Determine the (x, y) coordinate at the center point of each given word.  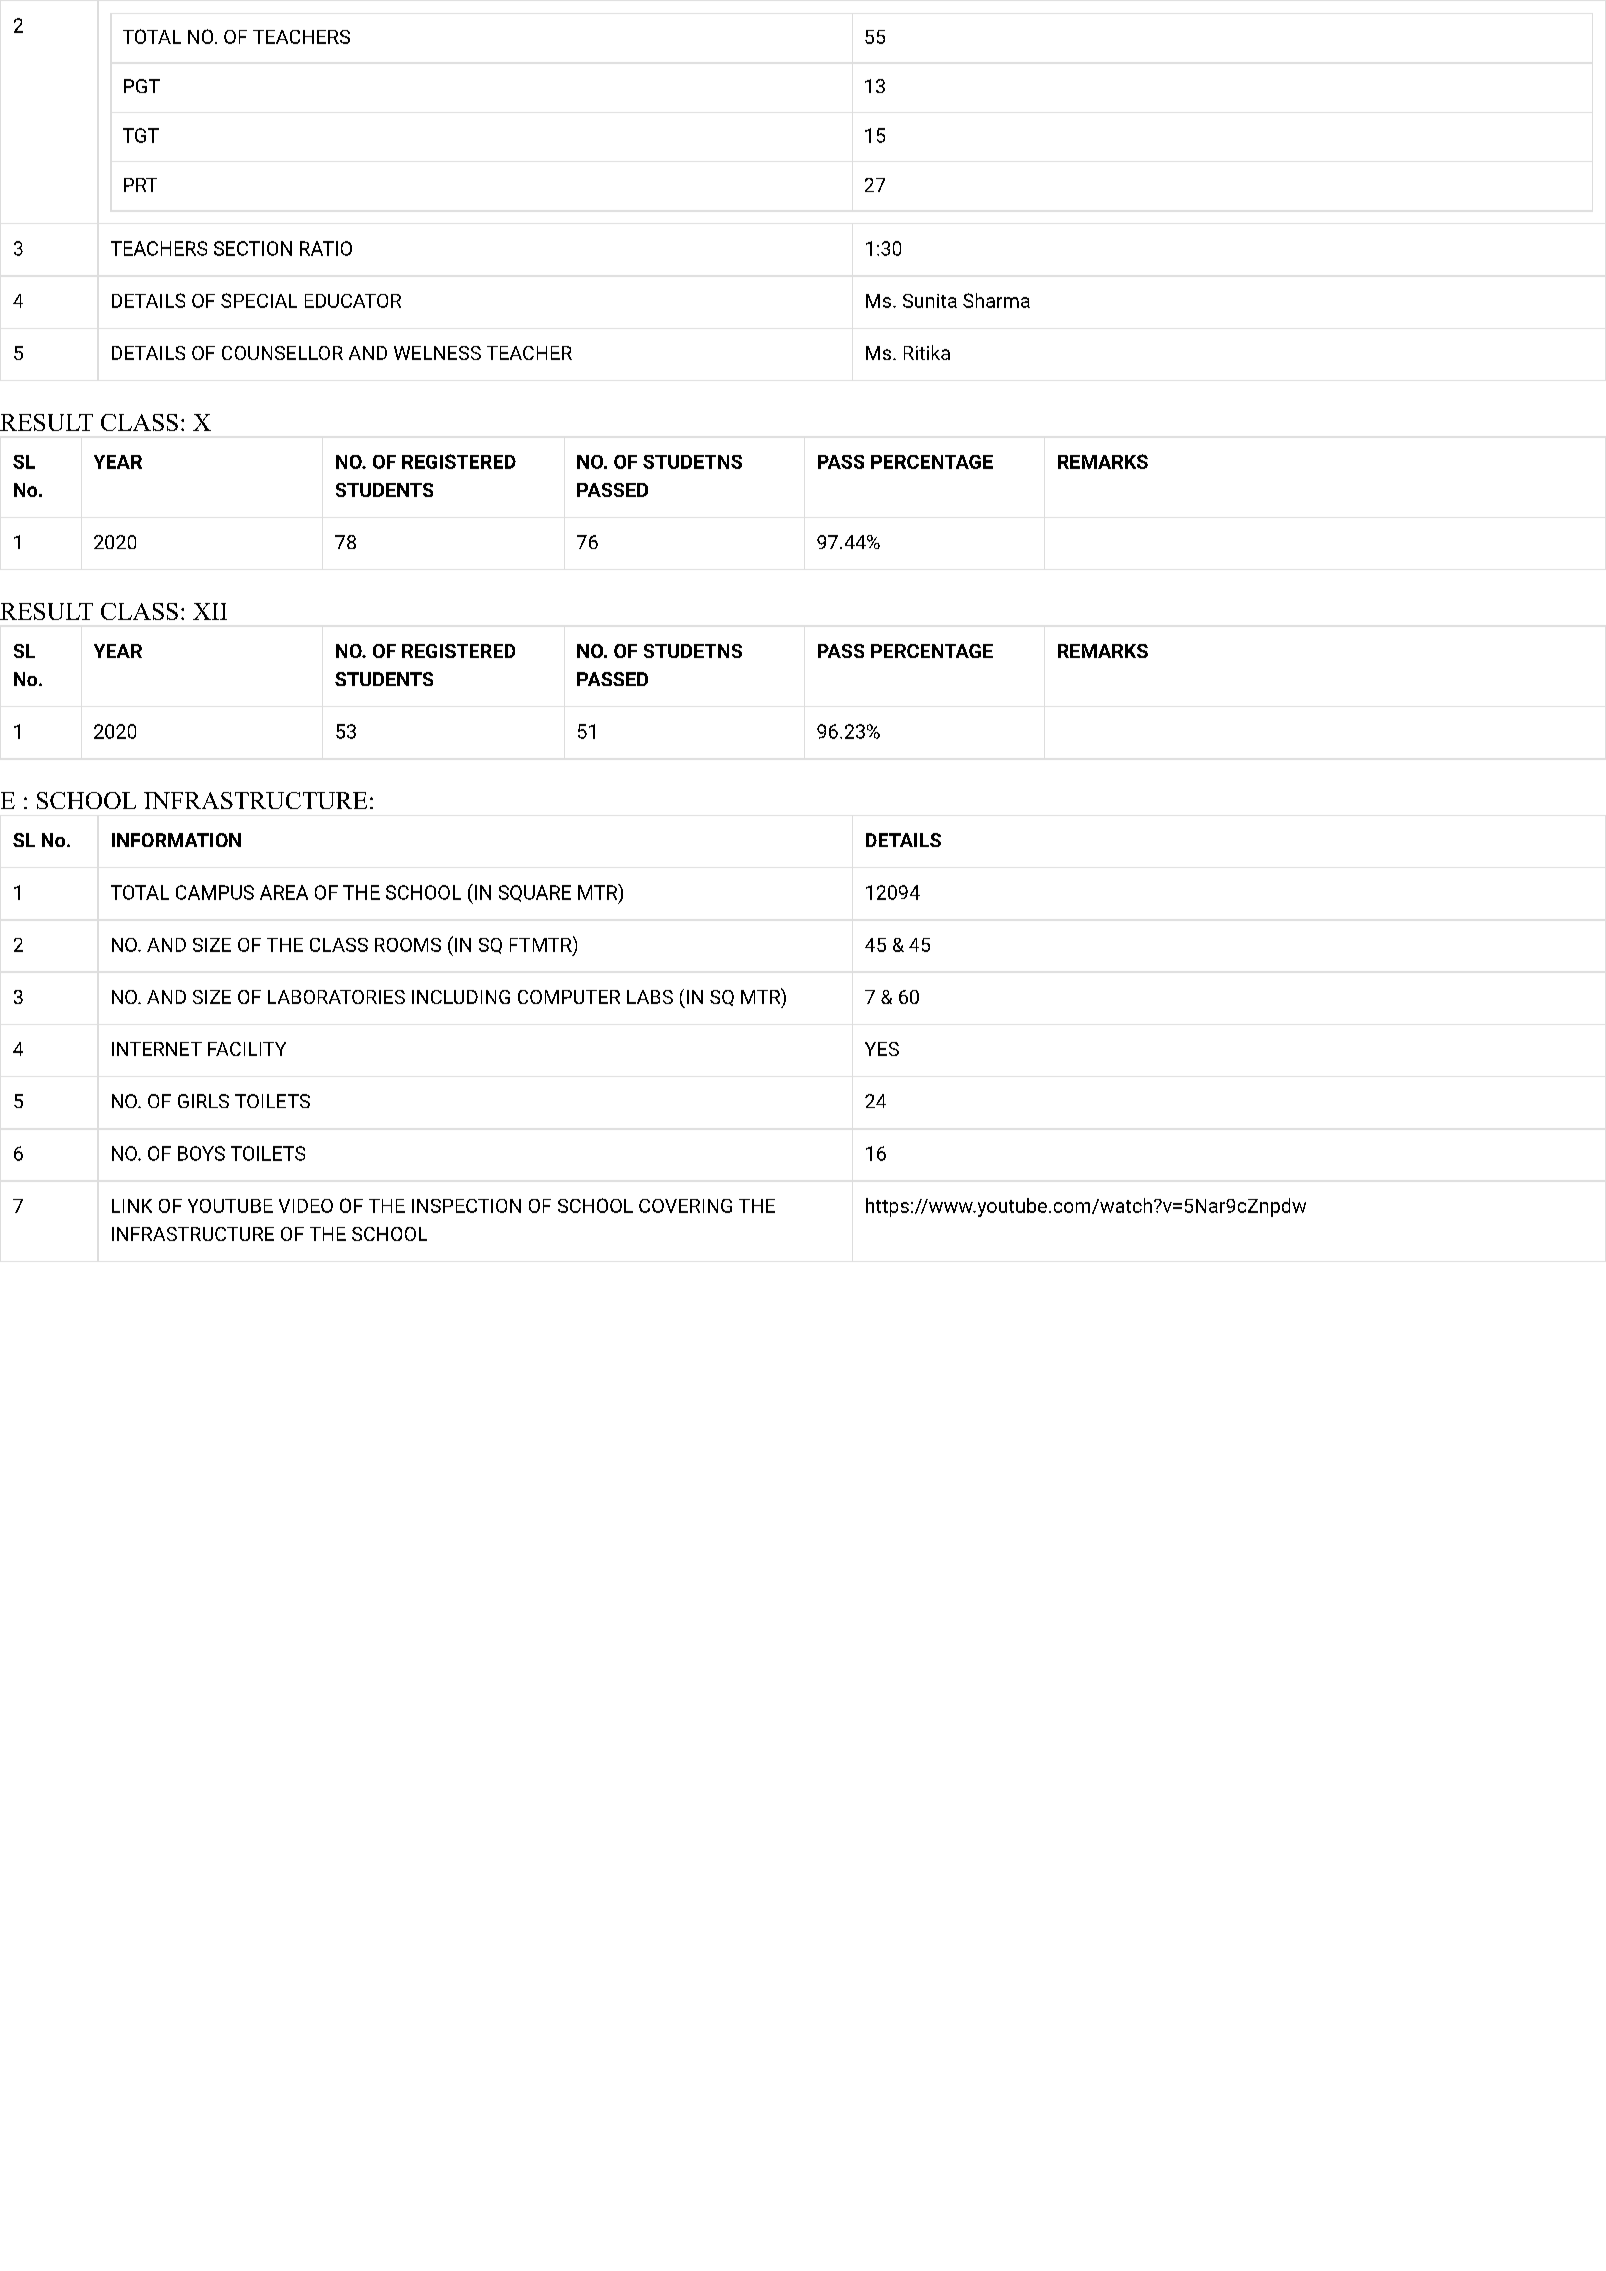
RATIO (326, 248)
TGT (141, 135)
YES (882, 1049)
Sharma (996, 300)
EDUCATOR (353, 301)
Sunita (930, 301)
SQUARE (535, 893)
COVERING (685, 1206)
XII (210, 611)
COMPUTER (569, 997)
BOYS (201, 1153)
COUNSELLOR (282, 353)
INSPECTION (466, 1206)
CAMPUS (215, 892)
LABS (650, 997)
